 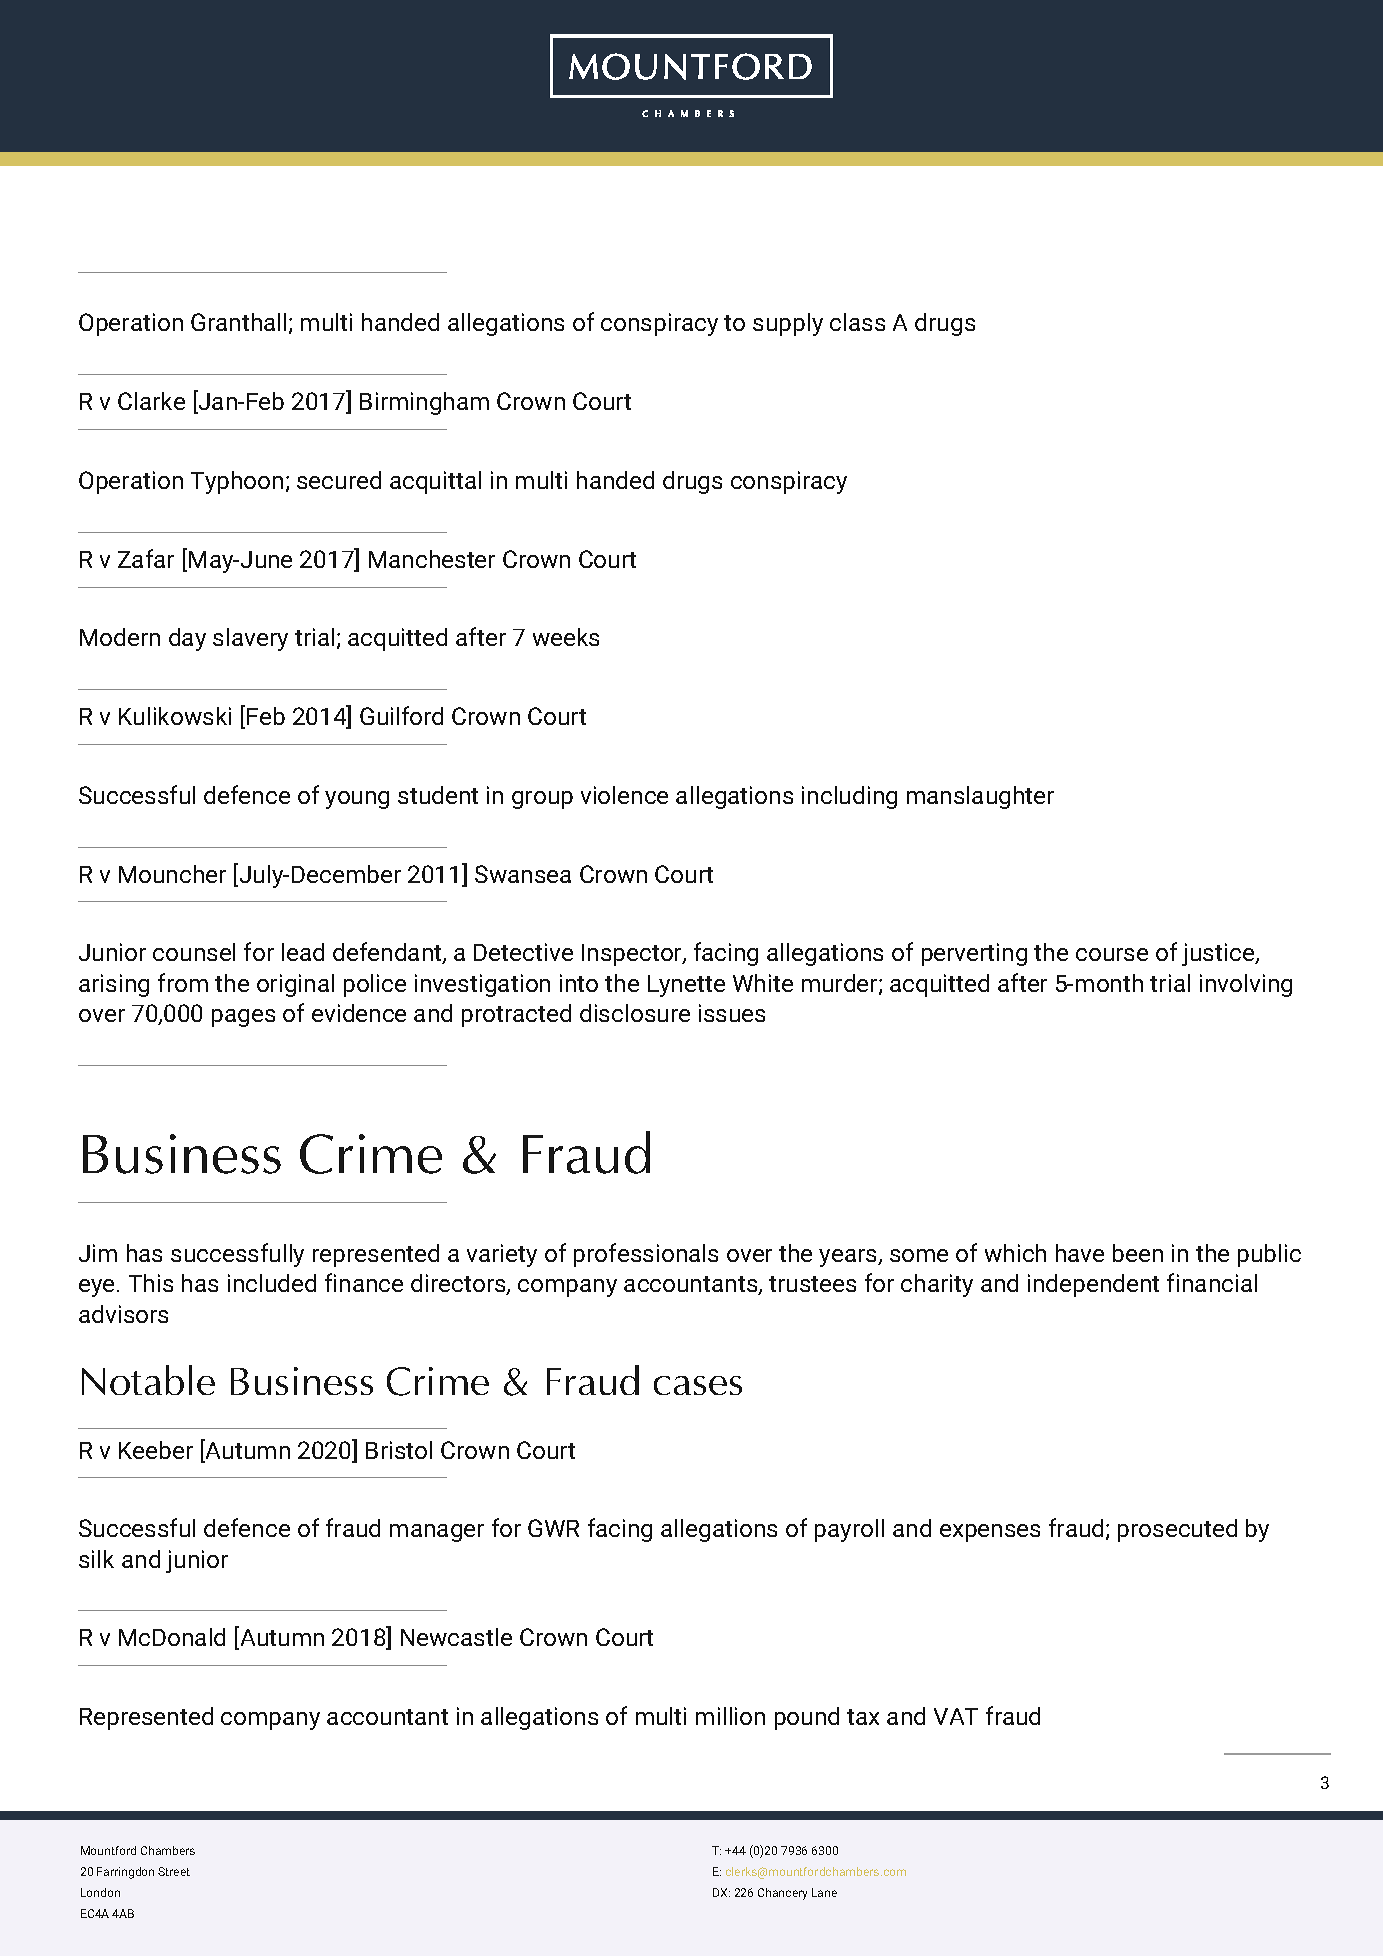 What do you see at coordinates (857, 322) in the screenshot?
I see `class` at bounding box center [857, 322].
